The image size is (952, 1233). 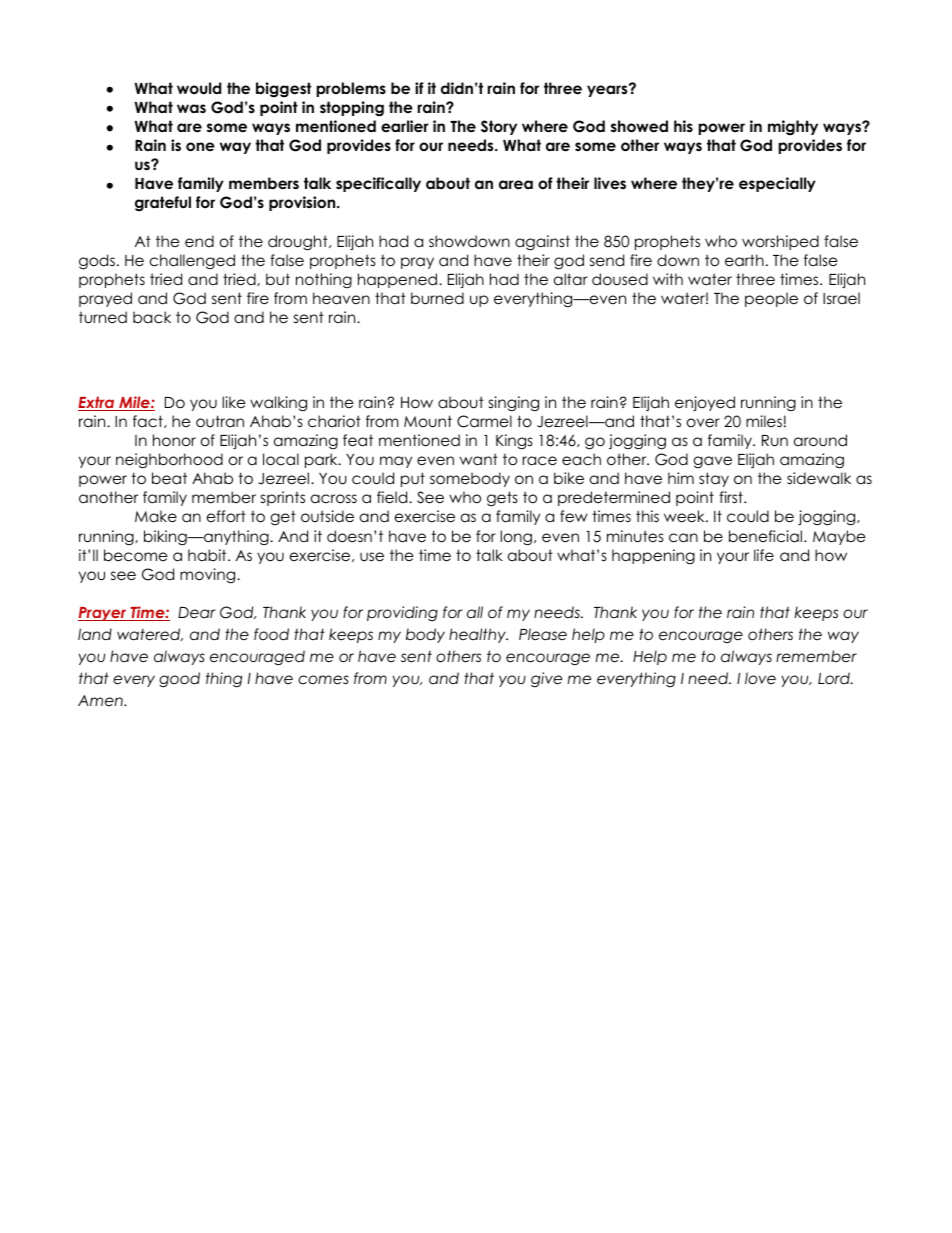 I want to click on people, so click(x=771, y=299).
